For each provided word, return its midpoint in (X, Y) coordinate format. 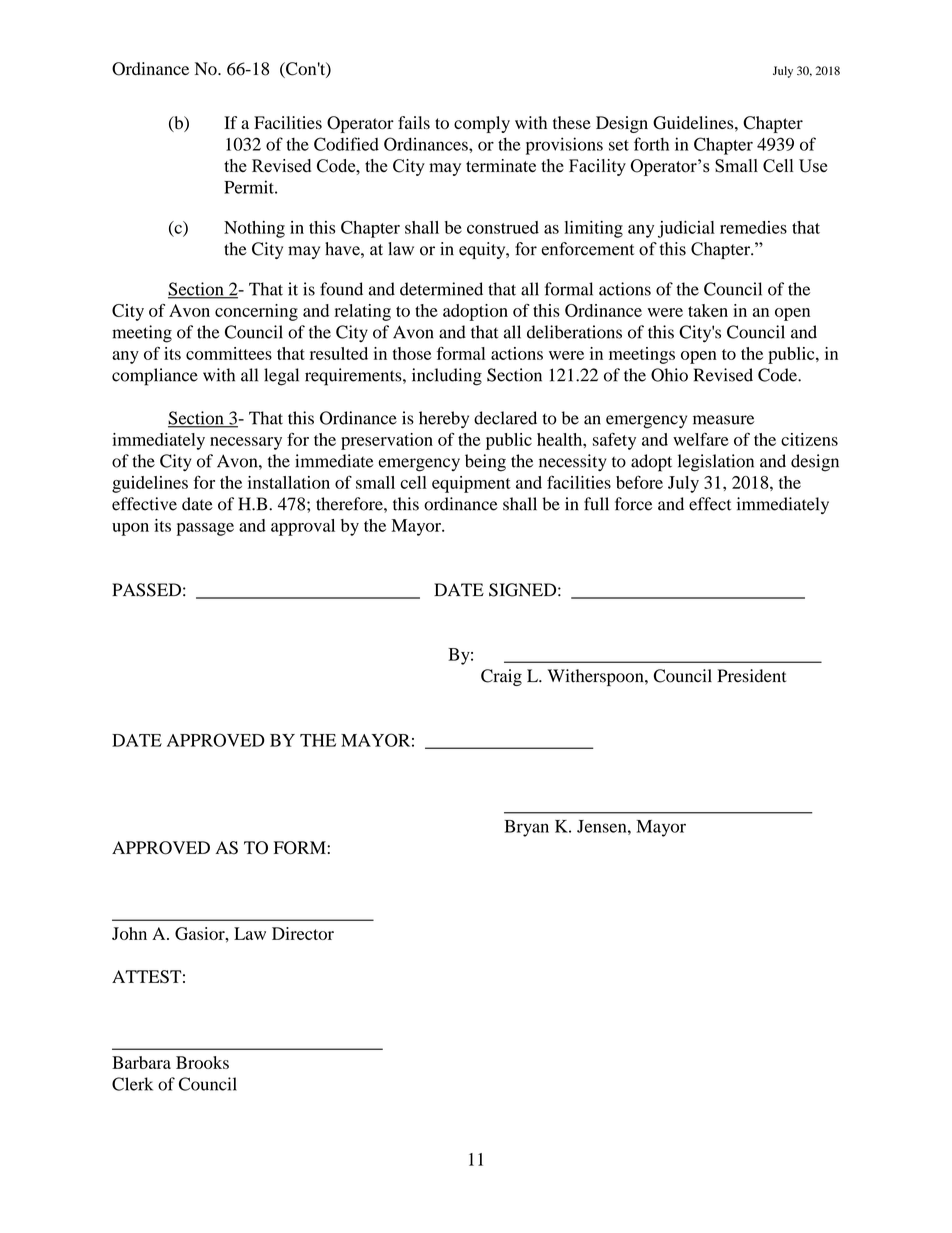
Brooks (202, 1062)
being (485, 463)
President (751, 676)
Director (303, 933)
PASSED (146, 590)
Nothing (254, 229)
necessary (246, 443)
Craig (501, 677)
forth (651, 144)
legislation (716, 463)
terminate (501, 165)
